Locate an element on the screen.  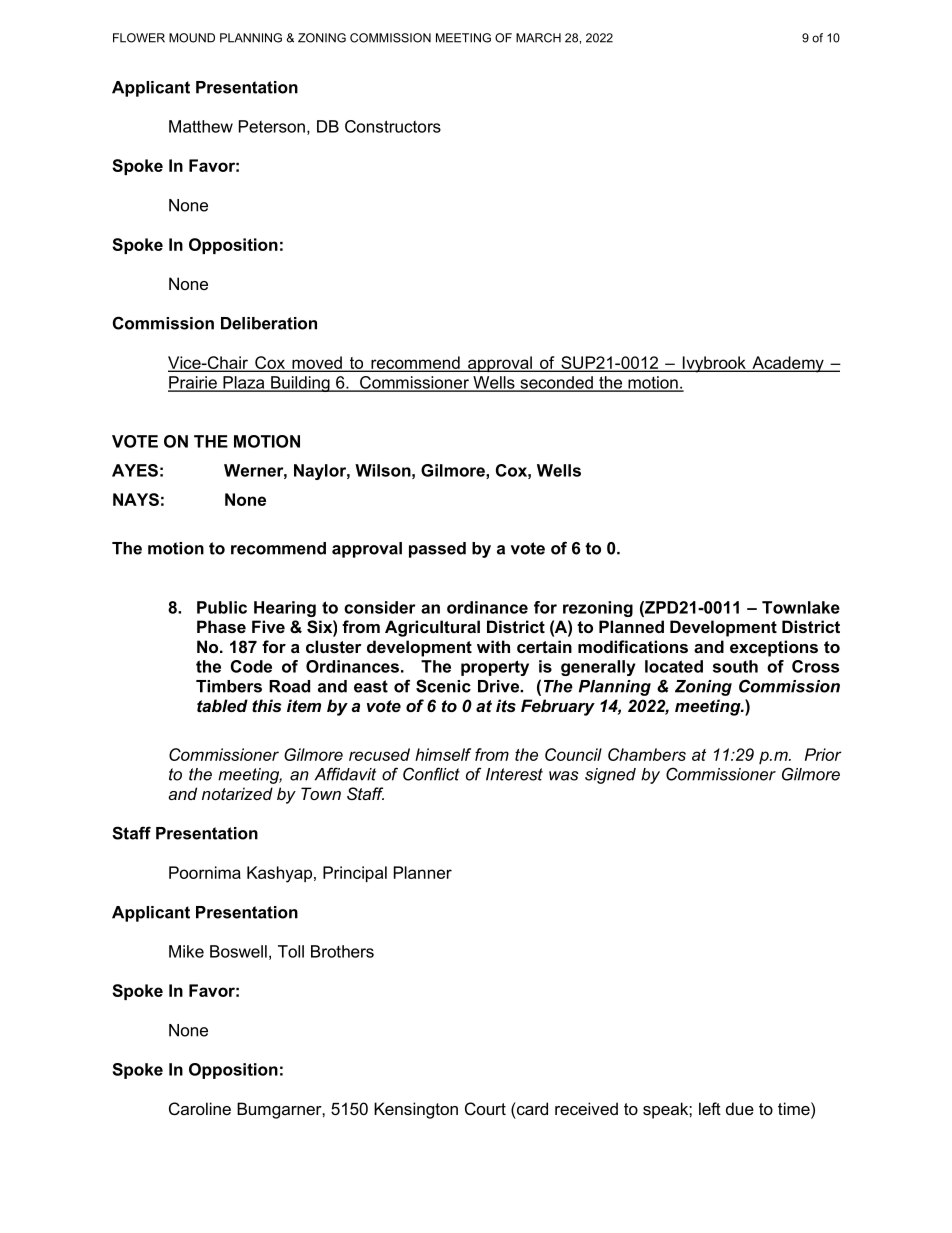
MARCH is located at coordinates (538, 38).
